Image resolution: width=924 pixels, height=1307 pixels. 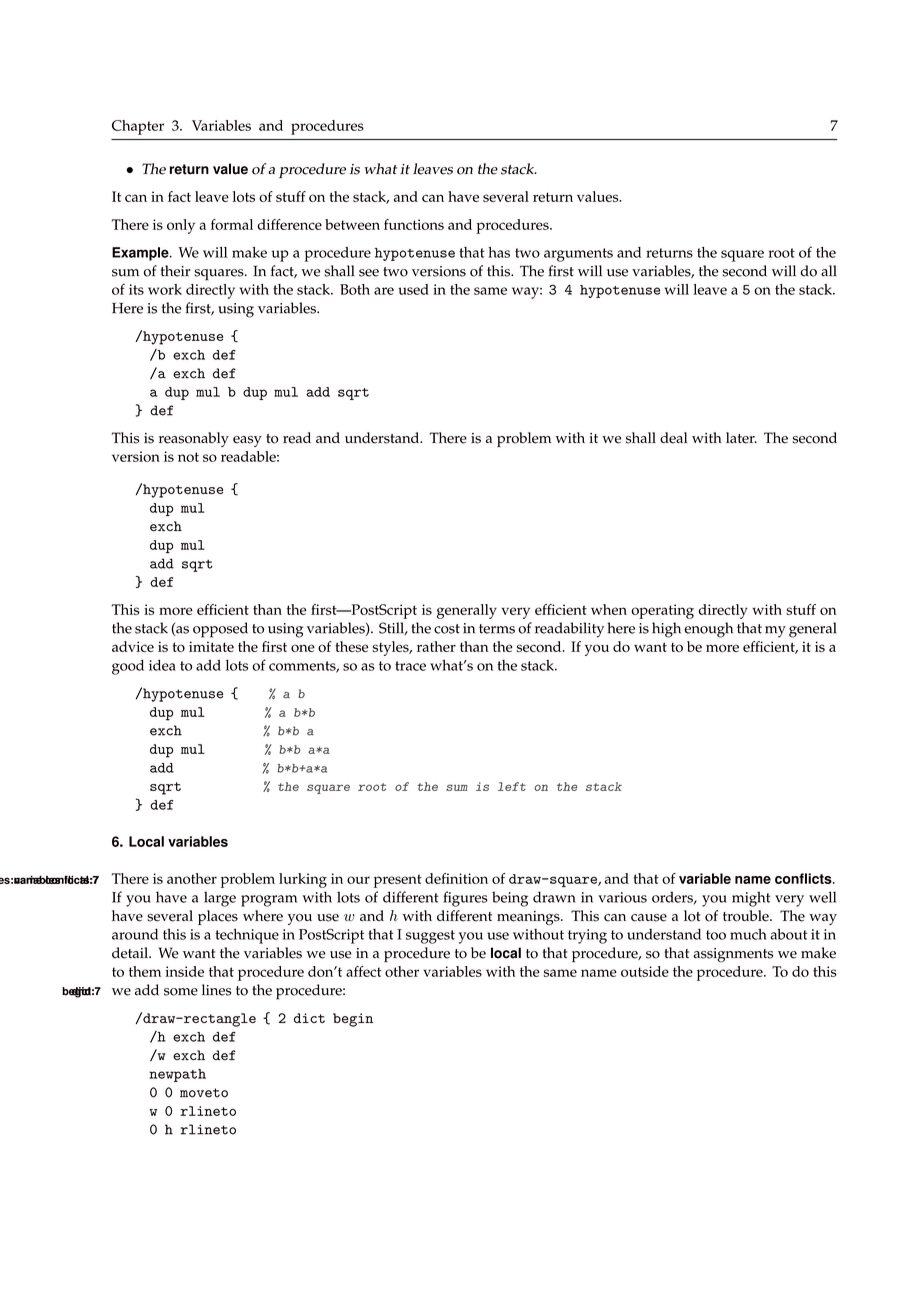 What do you see at coordinates (512, 786) in the document?
I see `left` at bounding box center [512, 786].
